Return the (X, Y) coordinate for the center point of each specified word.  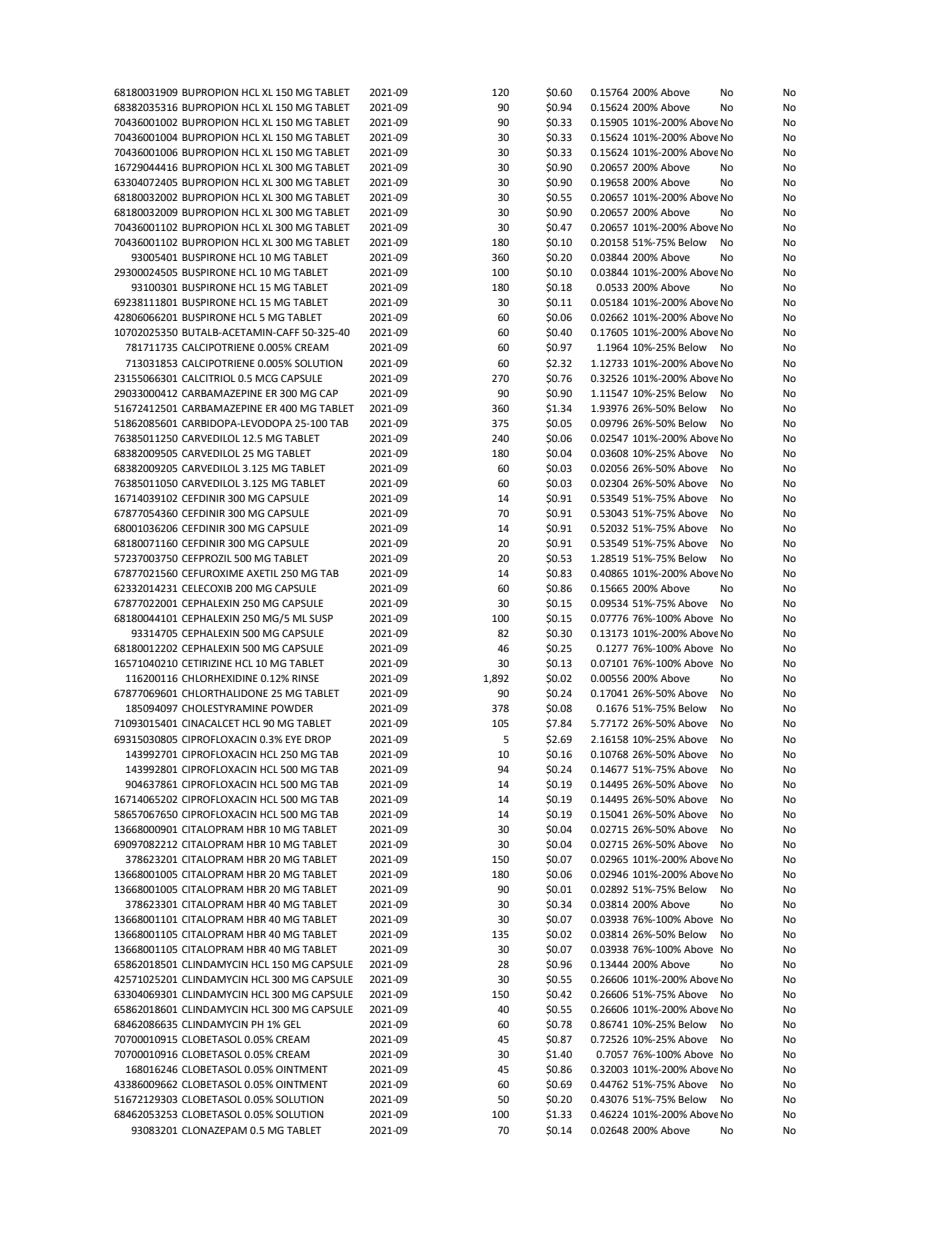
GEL (292, 1024)
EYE (294, 739)
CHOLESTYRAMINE (225, 708)
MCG (267, 378)
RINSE (305, 678)
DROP (318, 739)
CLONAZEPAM (214, 1130)
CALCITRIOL (208, 378)
